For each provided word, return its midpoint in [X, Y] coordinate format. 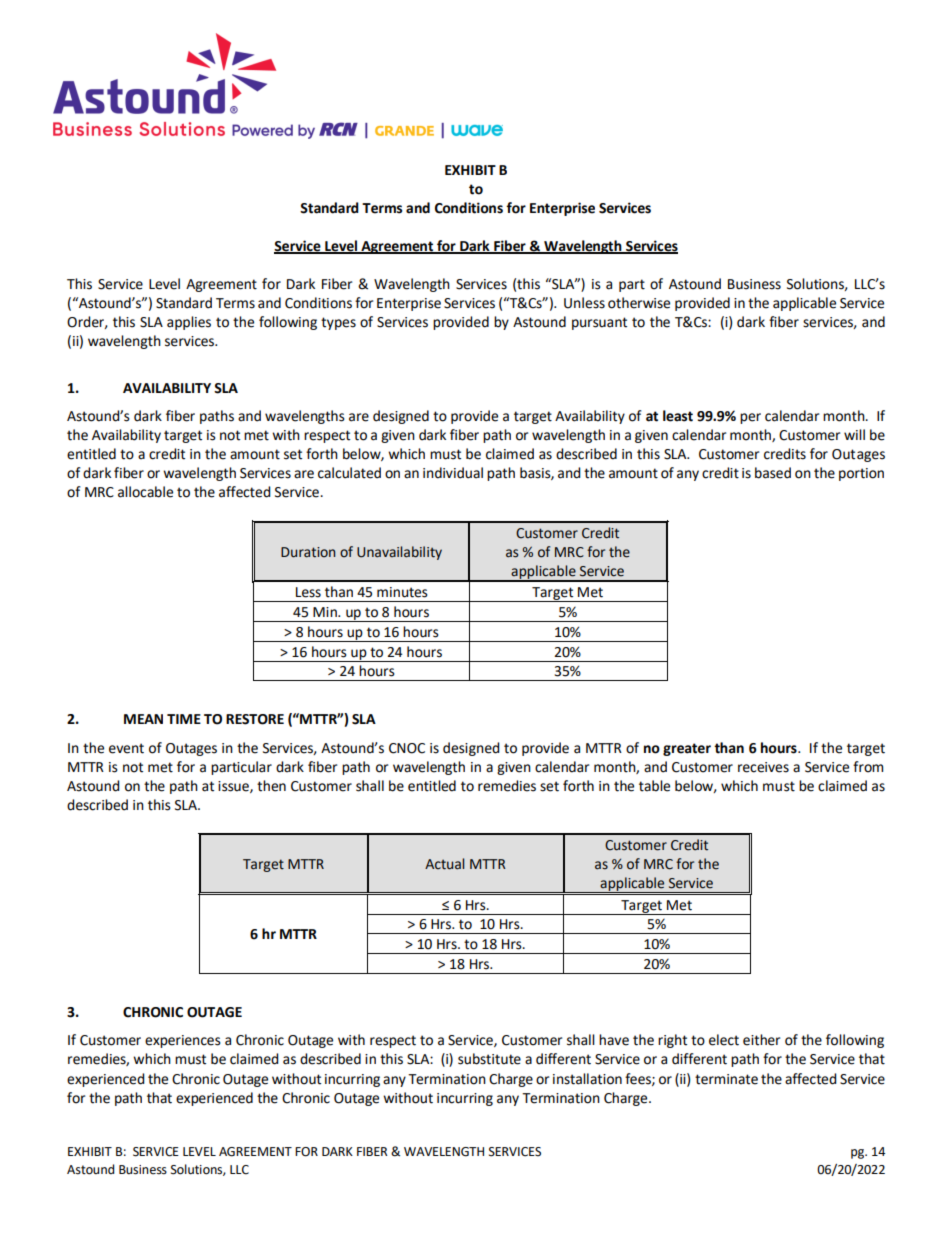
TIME [184, 719]
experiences [183, 1041]
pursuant [599, 323]
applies [189, 323]
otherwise [639, 303]
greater [687, 749]
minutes [402, 592]
